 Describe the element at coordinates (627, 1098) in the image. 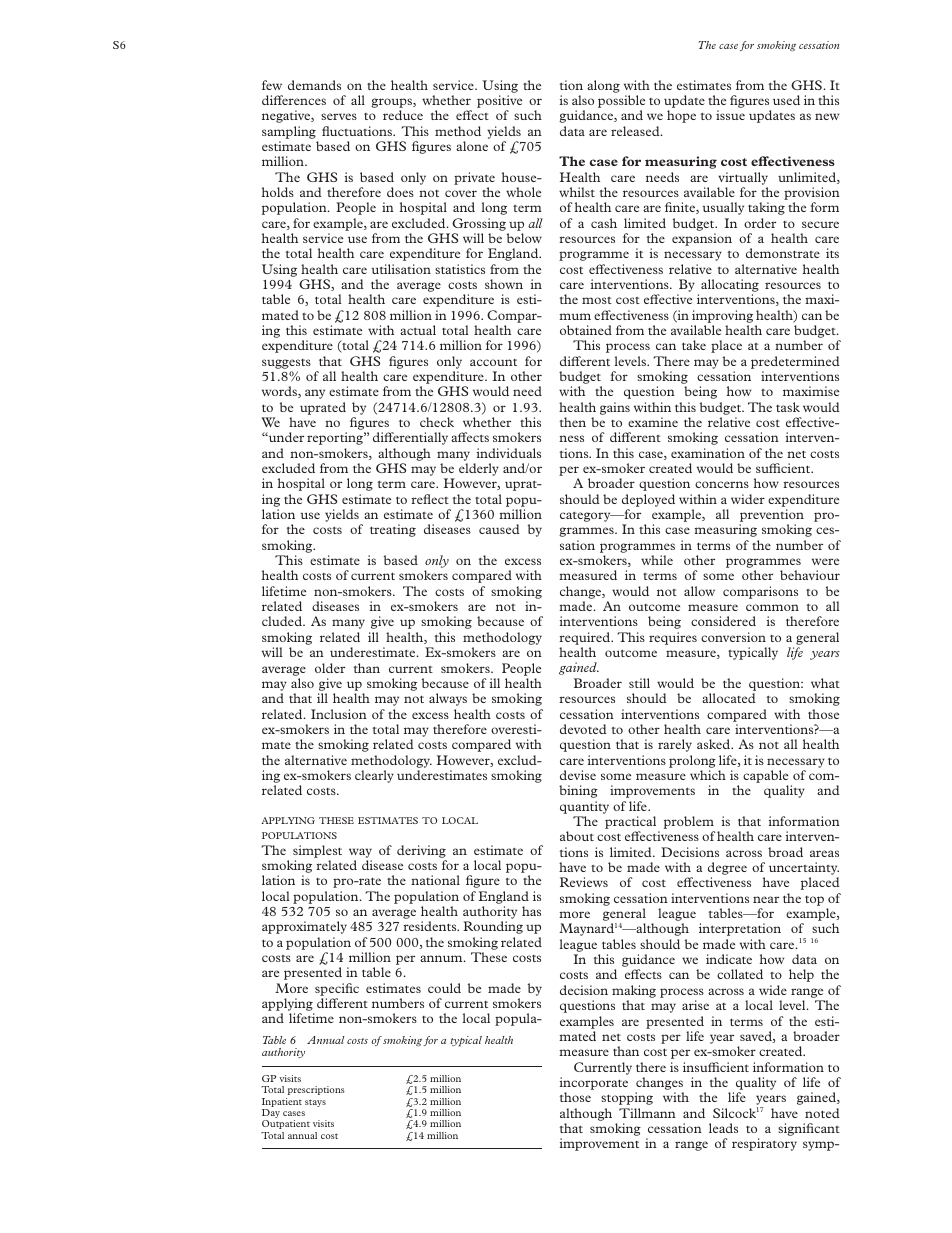

I see `stopping` at that location.
